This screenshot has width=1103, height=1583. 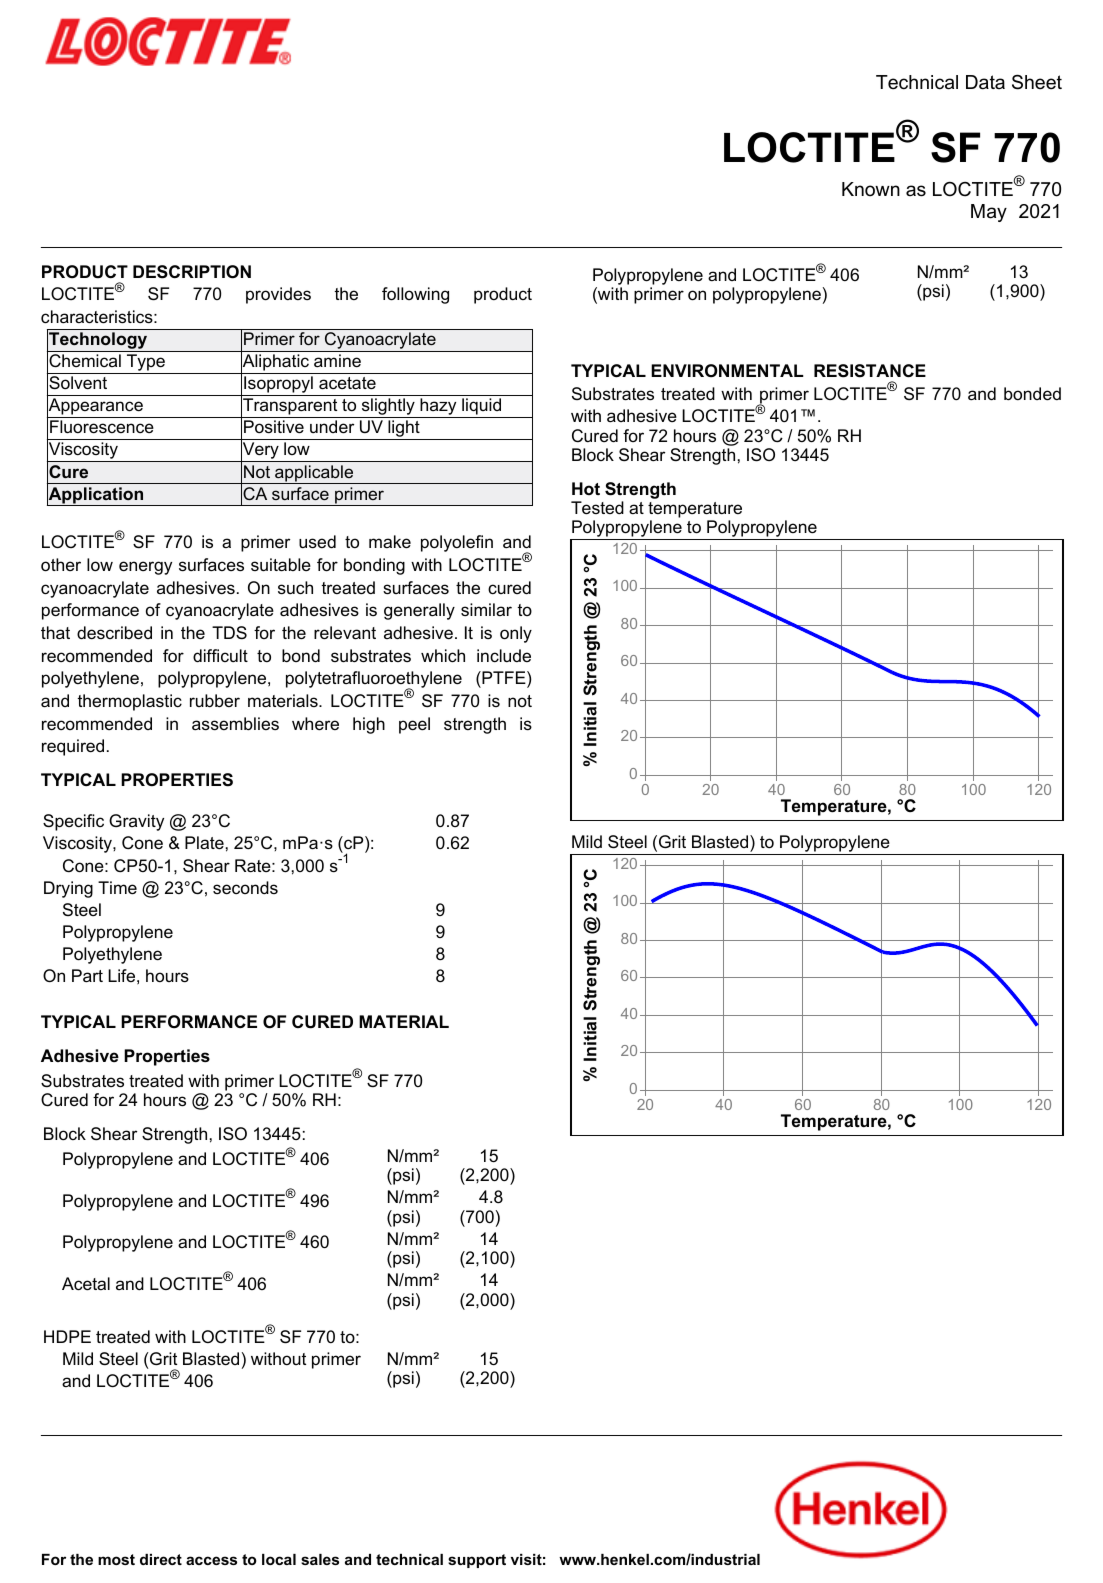 I want to click on direct, so click(x=161, y=1559).
